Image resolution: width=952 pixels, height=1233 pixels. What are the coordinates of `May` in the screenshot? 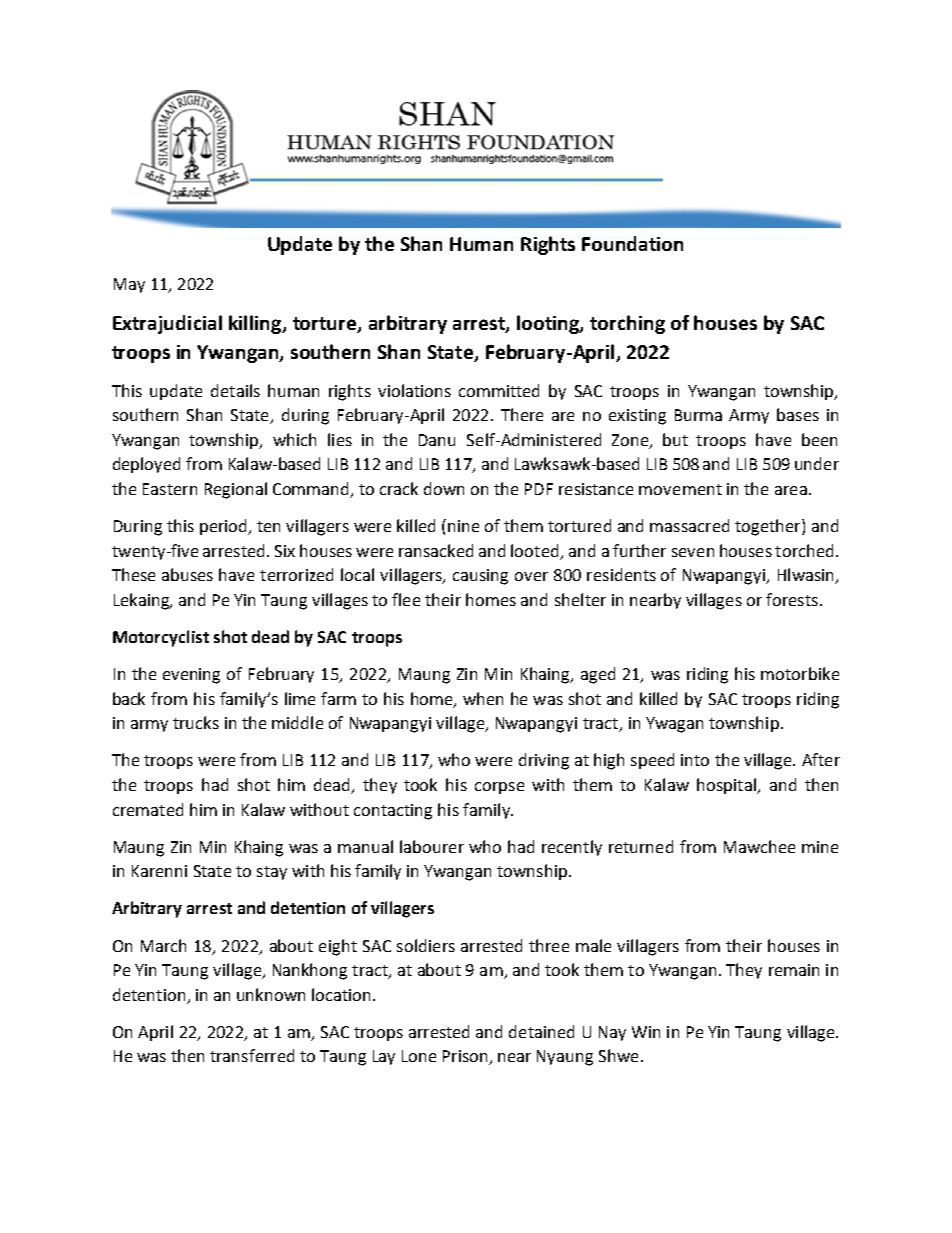 It's located at (129, 285).
